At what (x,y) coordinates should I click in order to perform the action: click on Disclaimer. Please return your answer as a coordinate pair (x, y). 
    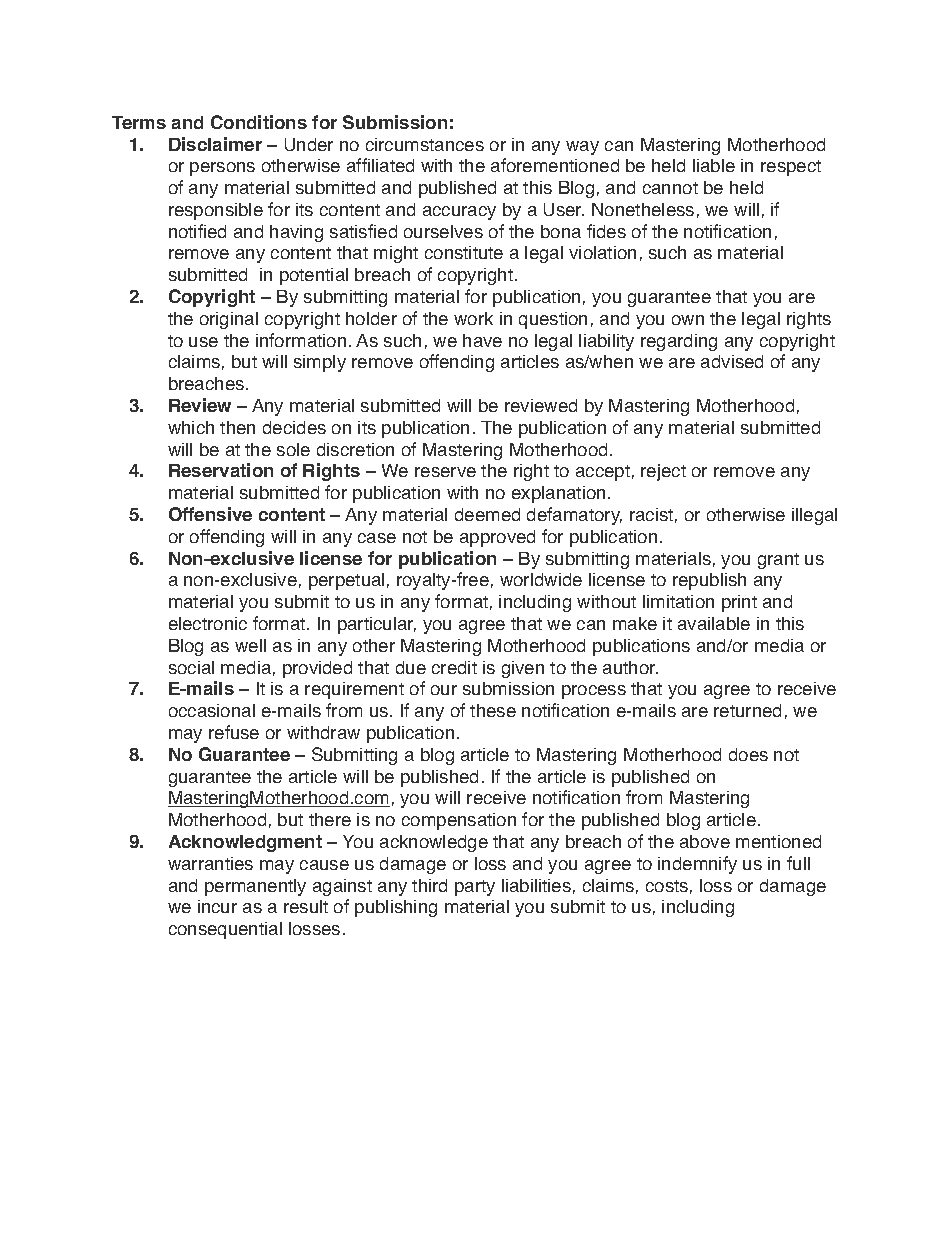
    Looking at the image, I should click on (215, 144).
